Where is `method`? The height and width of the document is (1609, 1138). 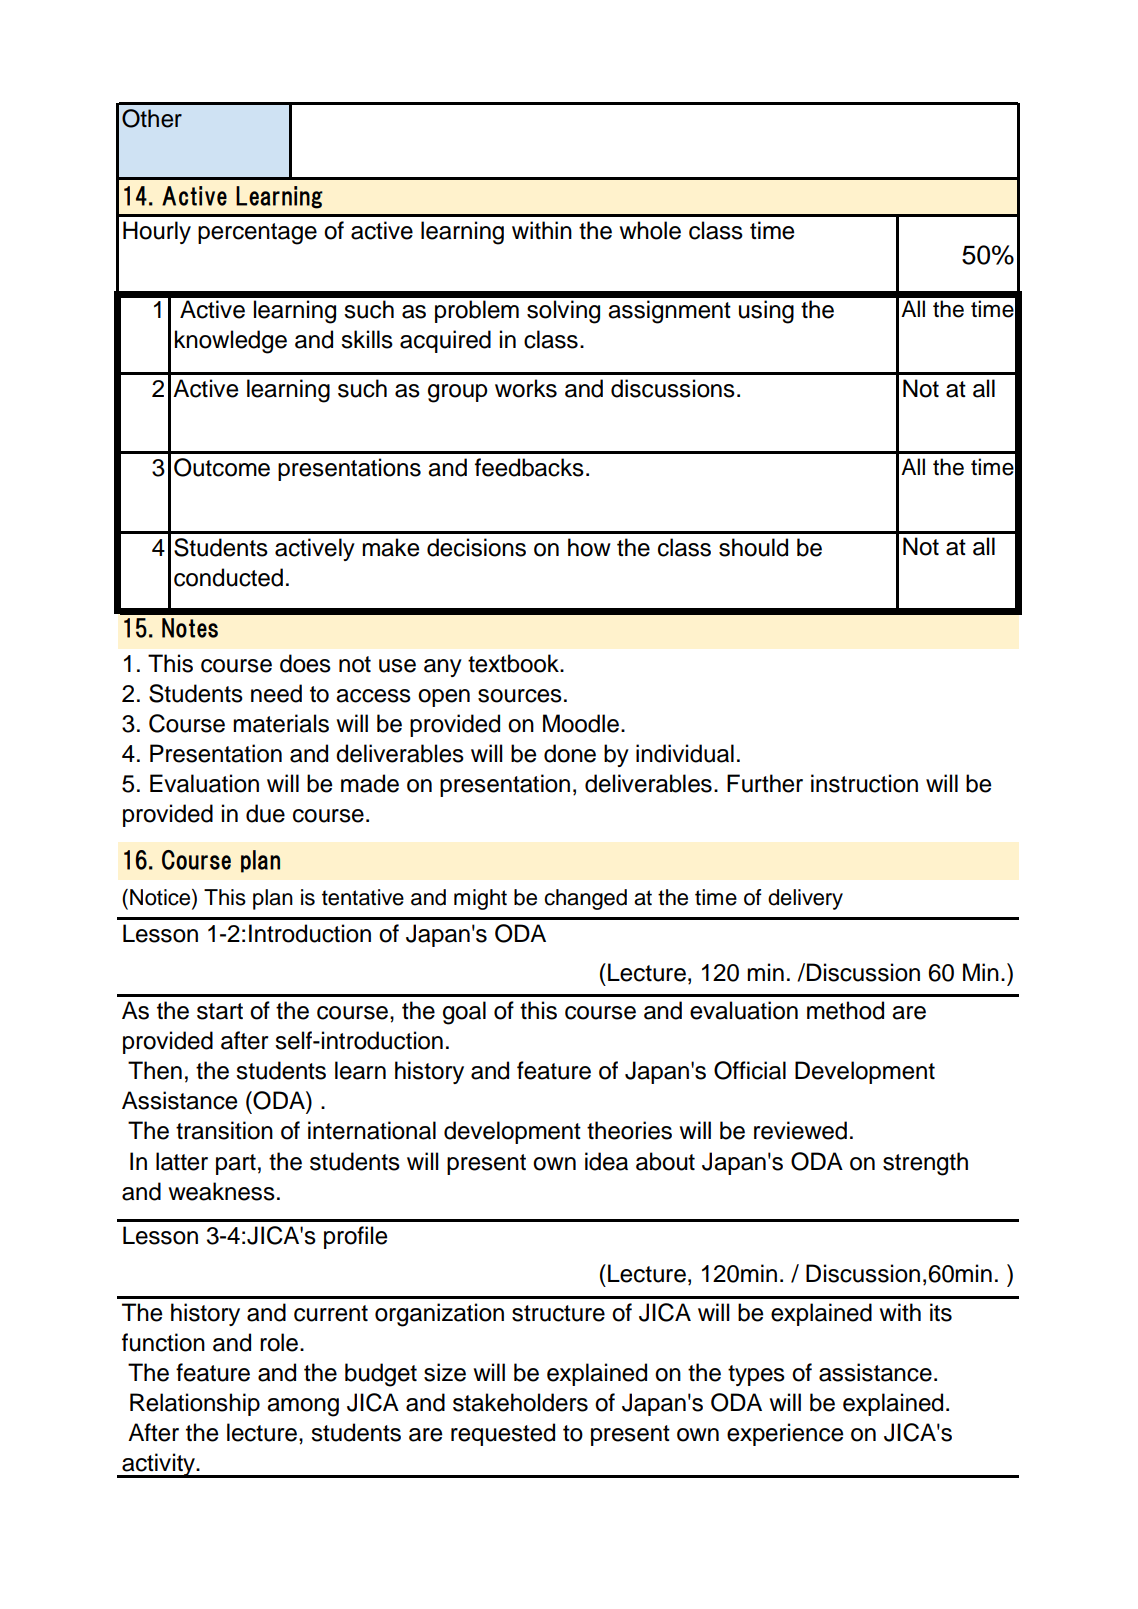
method is located at coordinates (845, 1010).
